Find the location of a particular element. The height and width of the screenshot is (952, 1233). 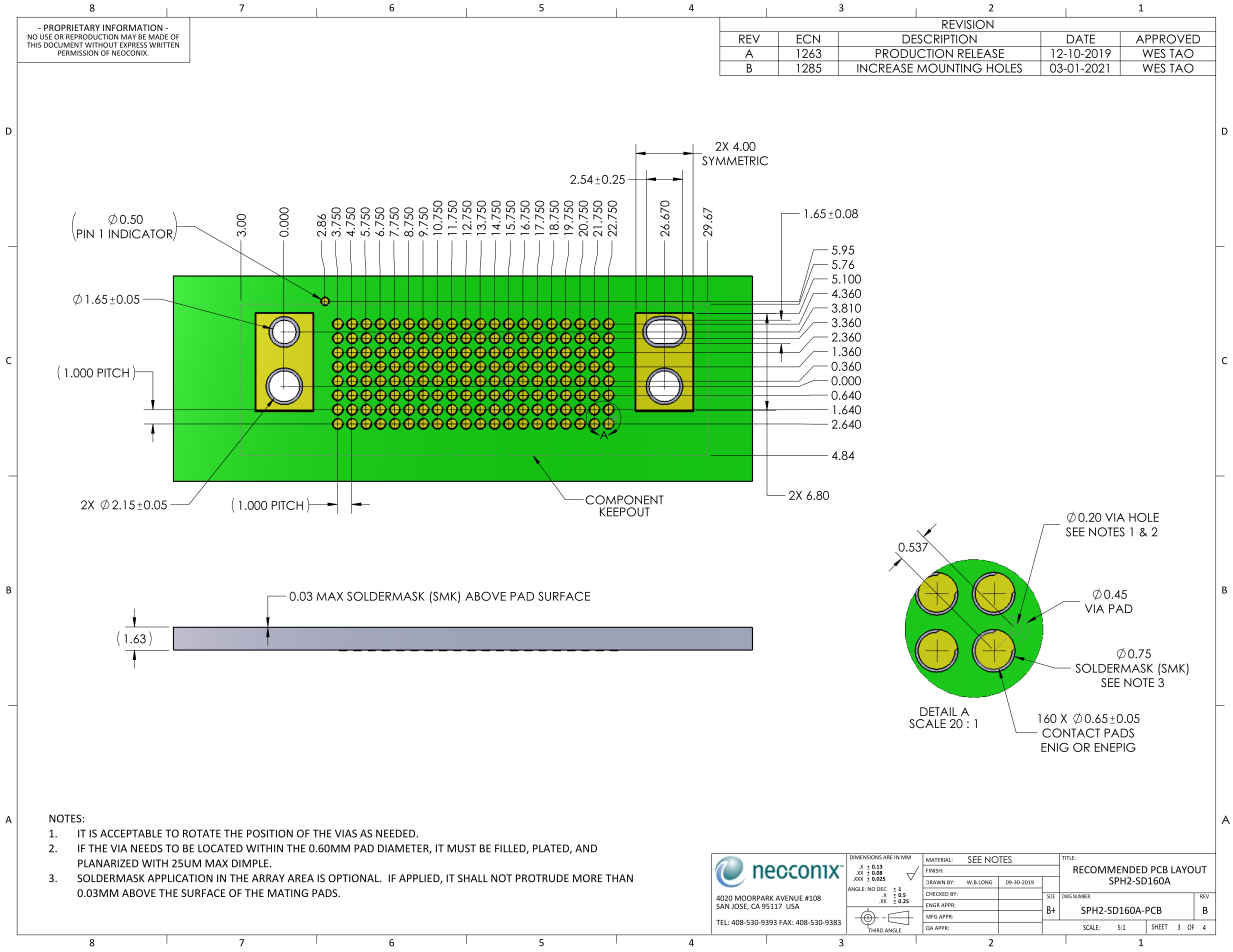

ENIG is located at coordinates (1055, 747).
